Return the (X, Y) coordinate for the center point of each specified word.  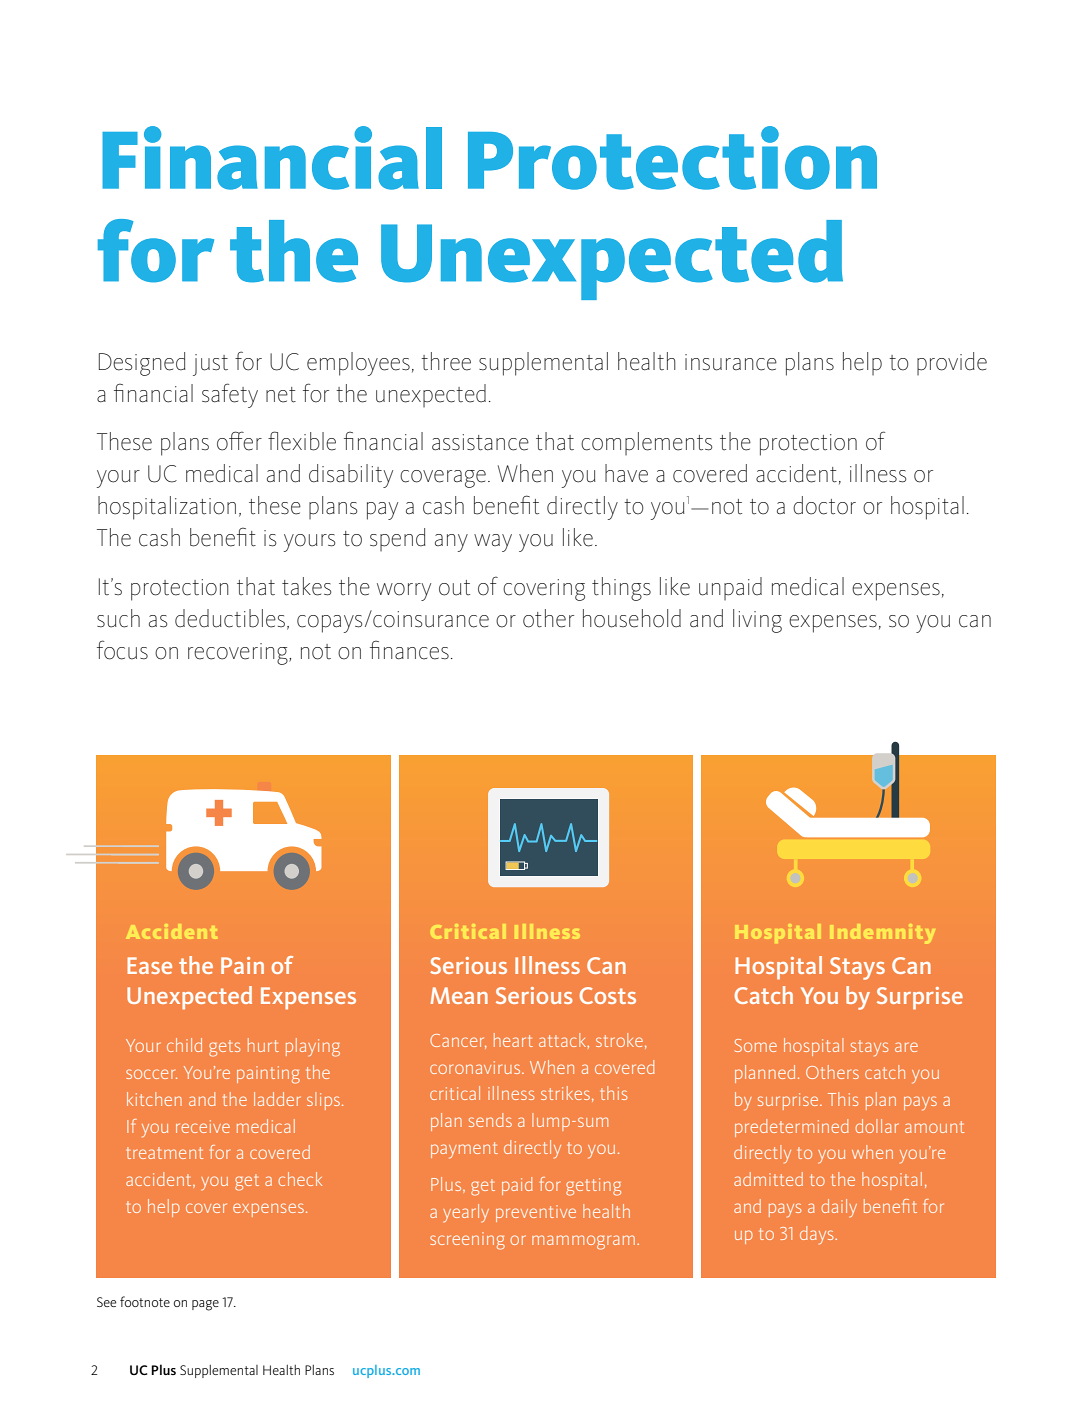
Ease (149, 965)
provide (952, 363)
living (757, 621)
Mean (459, 995)
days (818, 1235)
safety (230, 395)
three (446, 361)
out (454, 588)
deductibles (230, 618)
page (205, 1305)
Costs (607, 995)
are (906, 1047)
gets (225, 1048)
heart (513, 1040)
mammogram (583, 1242)
